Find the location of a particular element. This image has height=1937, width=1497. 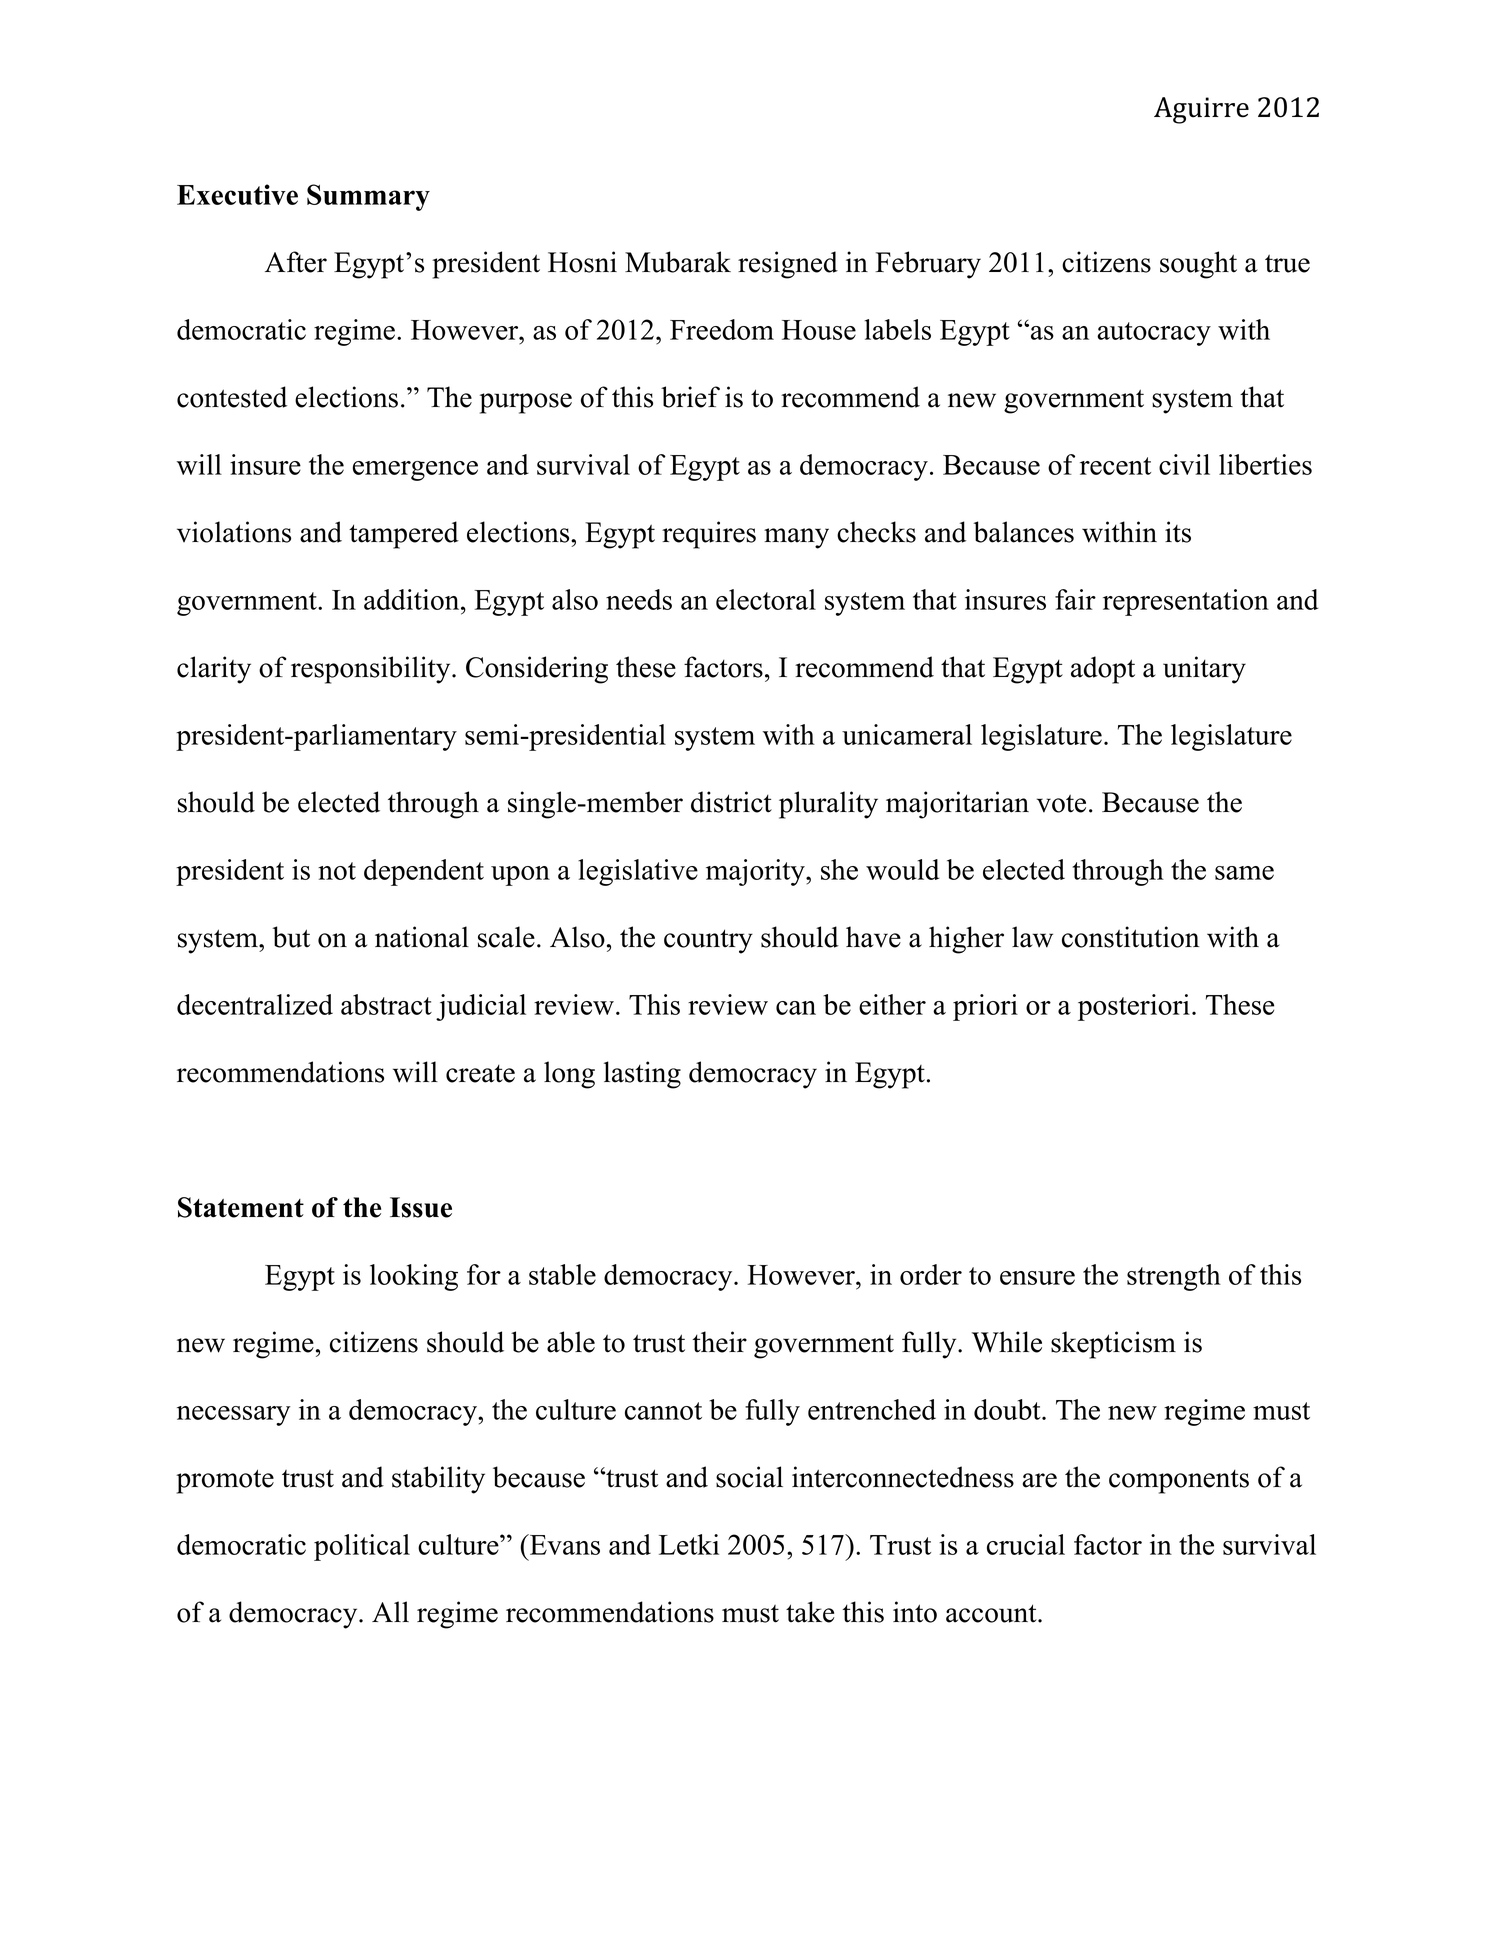

posteriori is located at coordinates (1134, 1007).
